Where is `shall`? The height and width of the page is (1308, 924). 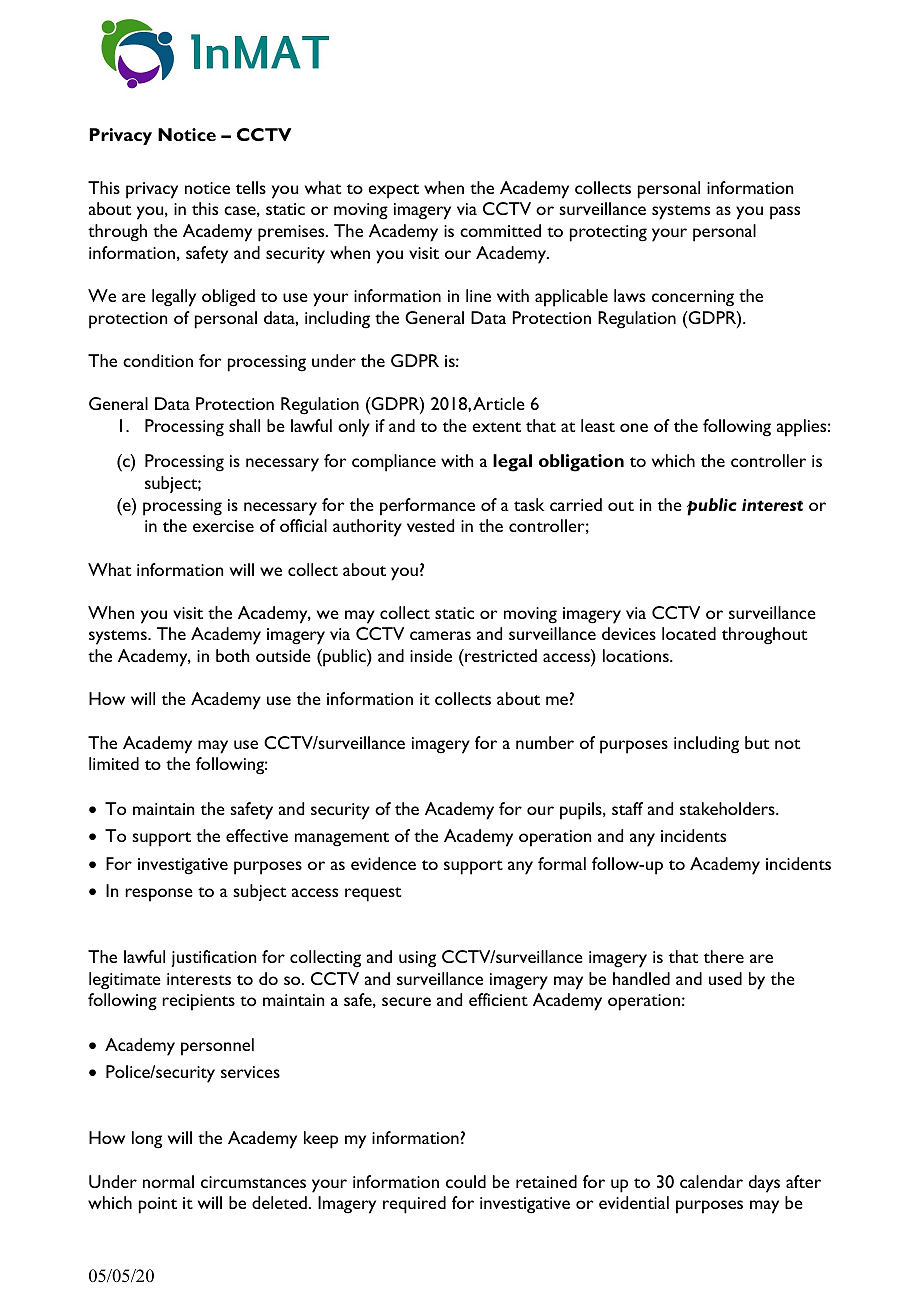
shall is located at coordinates (244, 425).
